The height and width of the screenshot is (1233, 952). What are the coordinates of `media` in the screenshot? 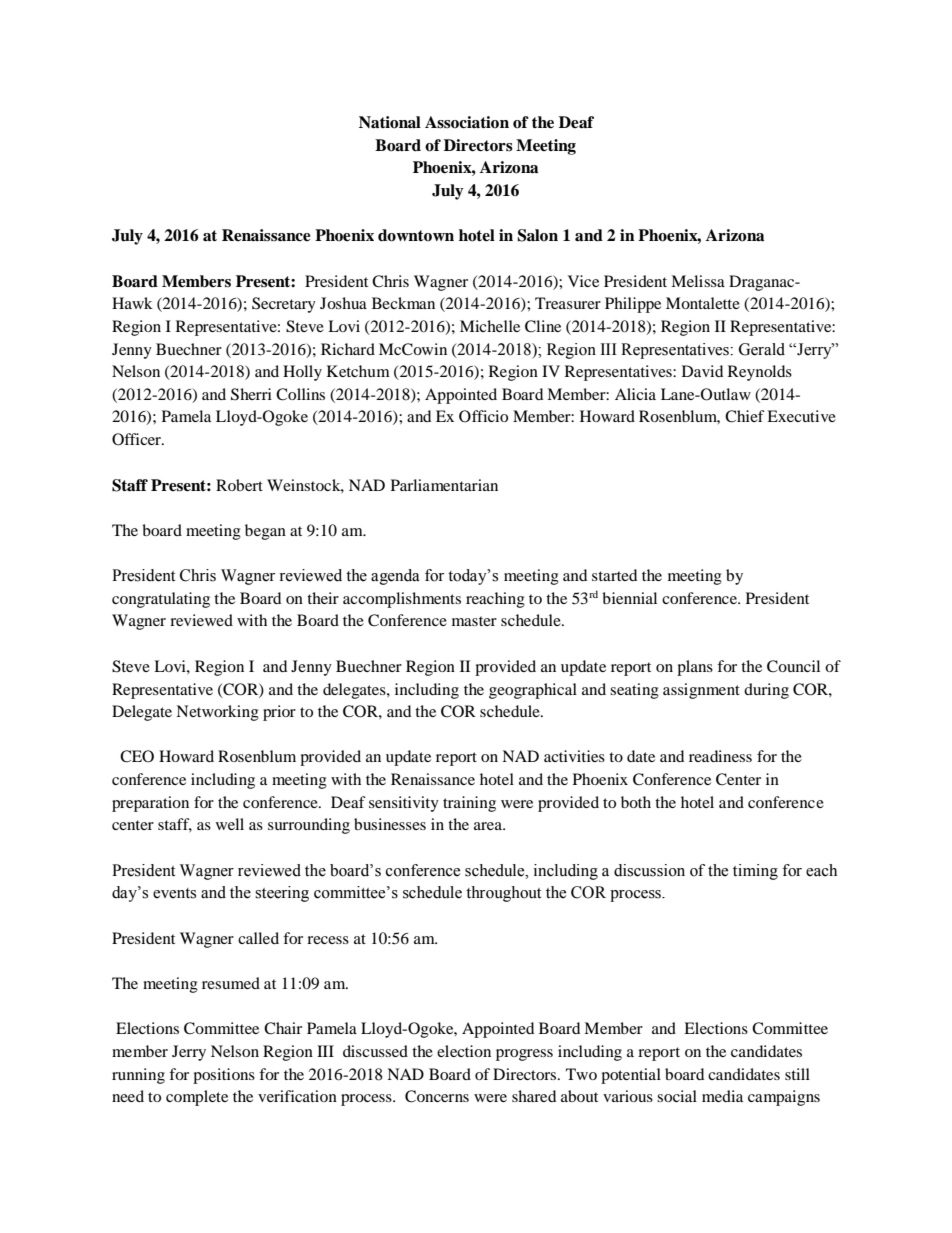 It's located at (722, 1096).
